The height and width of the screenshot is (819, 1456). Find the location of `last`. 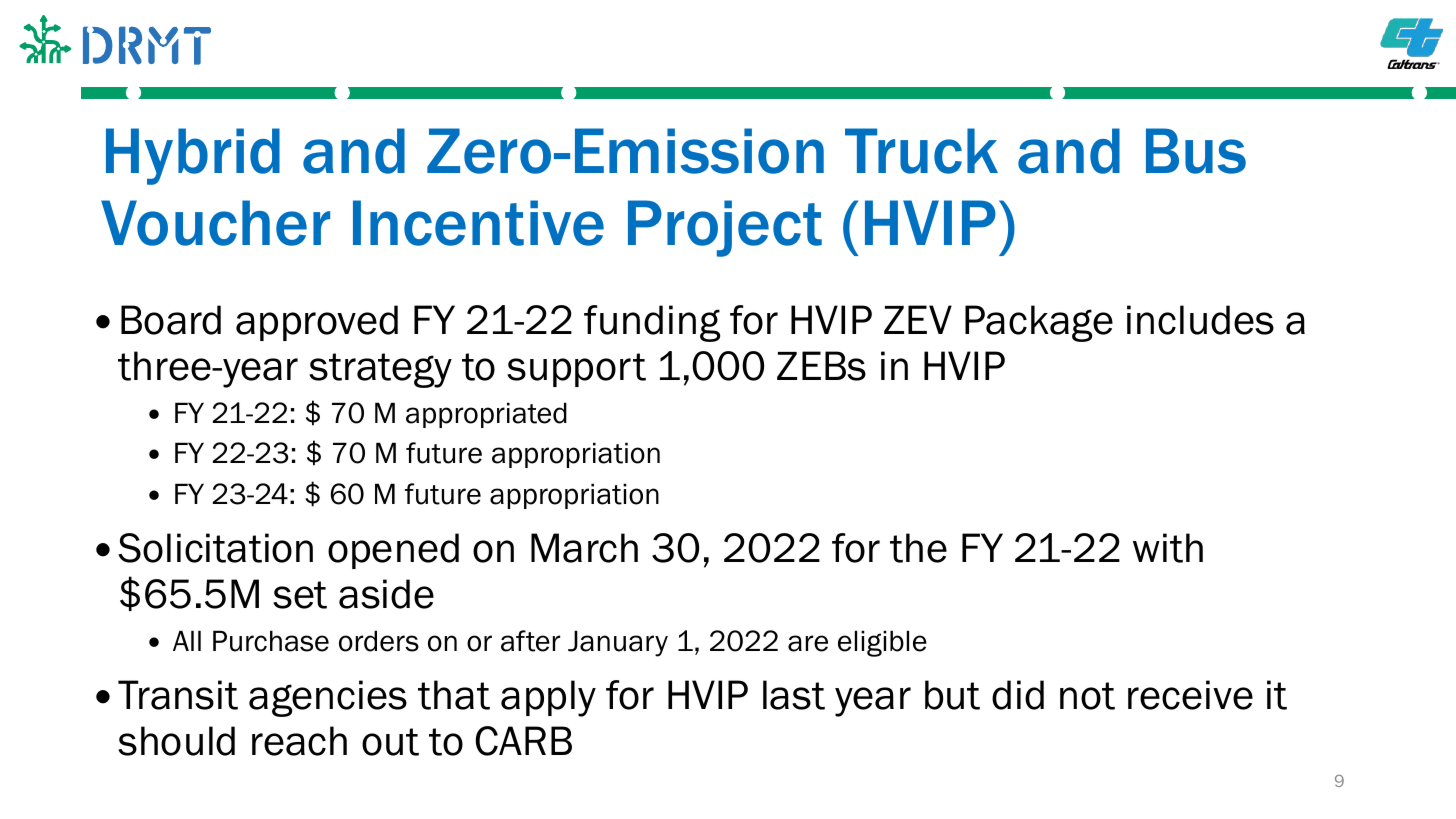

last is located at coordinates (794, 695).
